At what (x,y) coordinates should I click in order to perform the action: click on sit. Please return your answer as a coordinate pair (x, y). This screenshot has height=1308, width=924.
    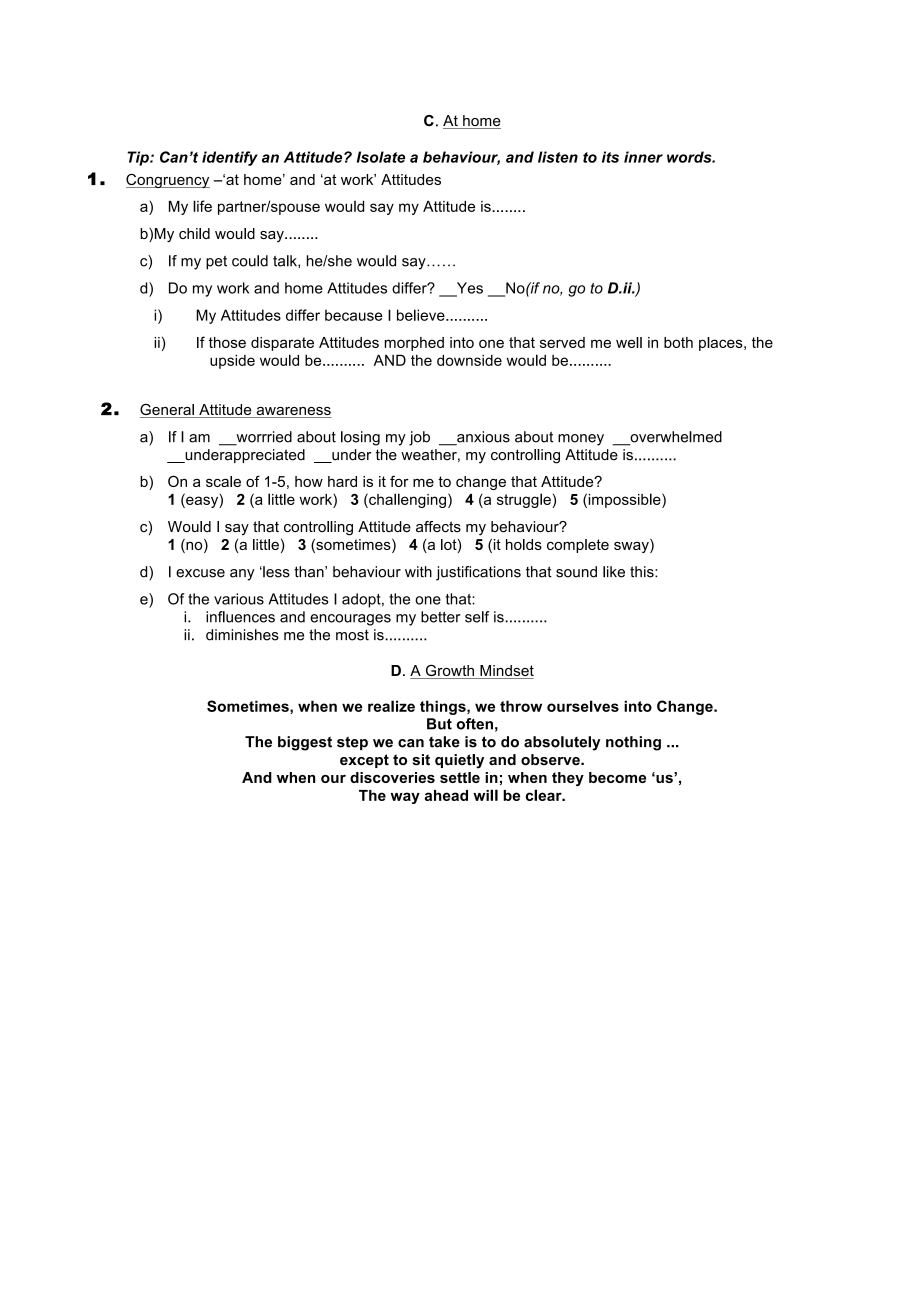
    Looking at the image, I should click on (421, 760).
